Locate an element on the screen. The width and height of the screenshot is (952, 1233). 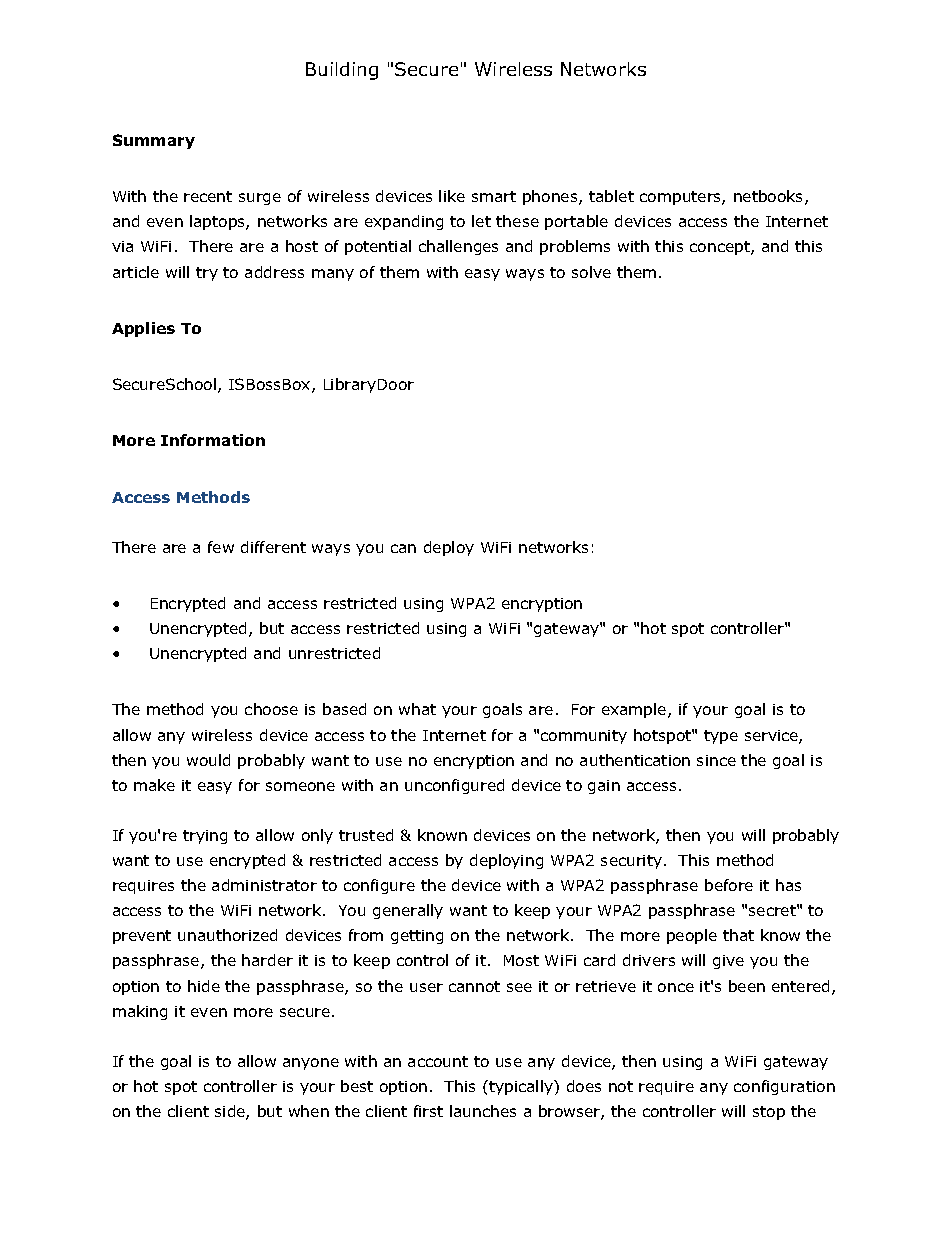
stop is located at coordinates (769, 1113).
